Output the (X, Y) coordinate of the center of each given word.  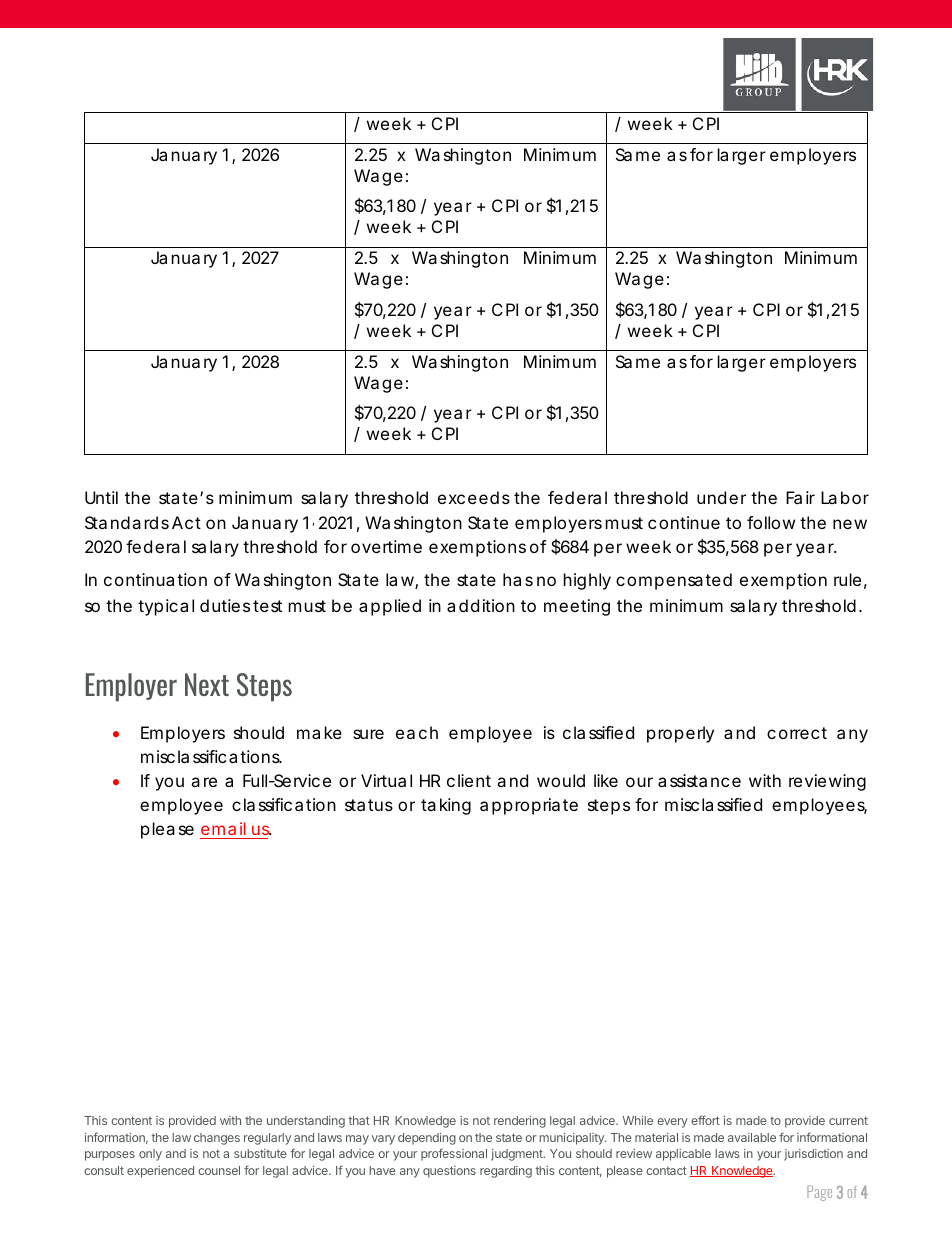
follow (771, 522)
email (224, 830)
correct (797, 733)
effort (705, 1120)
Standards (127, 522)
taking (446, 806)
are (204, 782)
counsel (219, 1170)
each (417, 732)
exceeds (474, 497)
